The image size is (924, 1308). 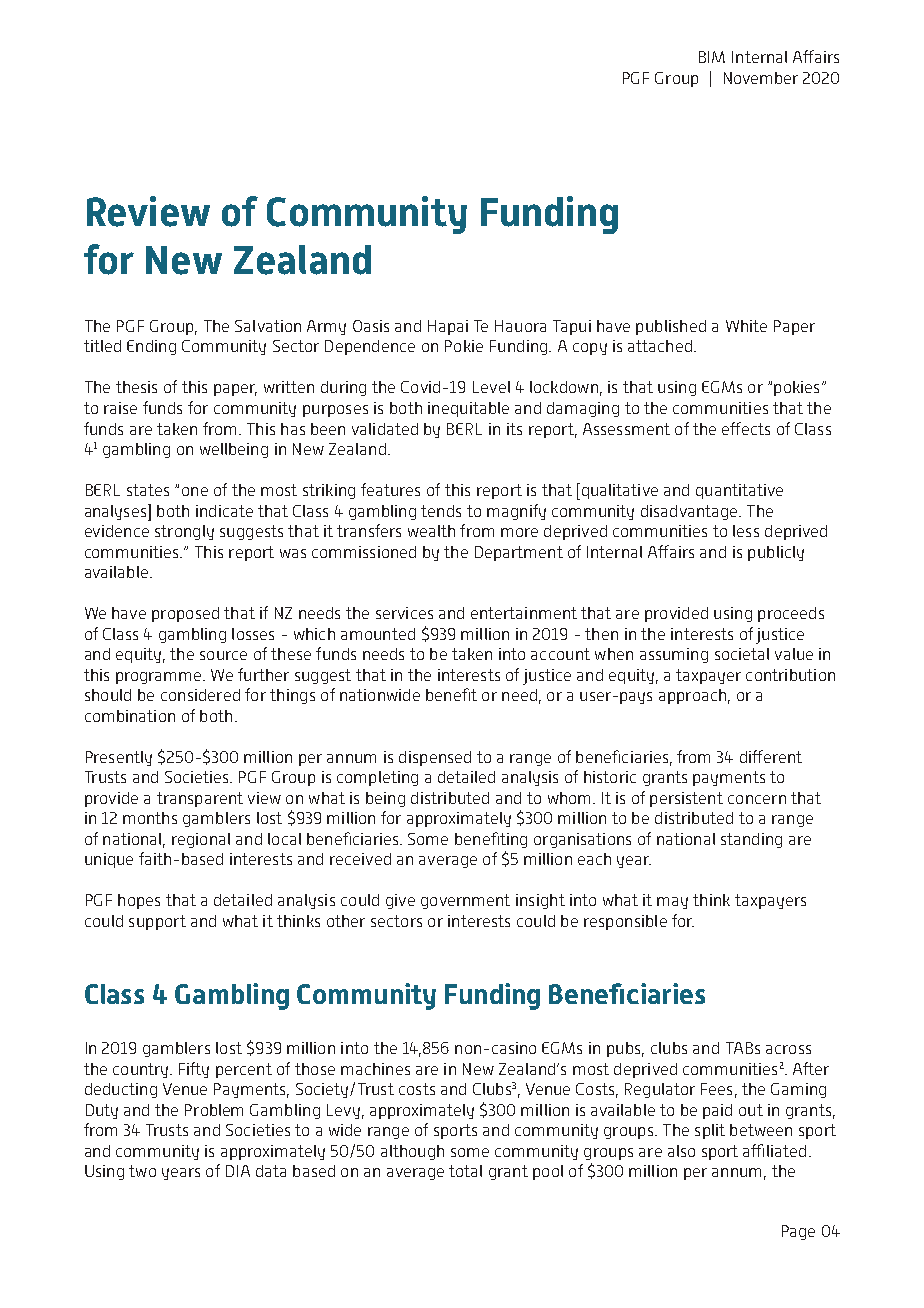 I want to click on support, so click(x=157, y=922).
